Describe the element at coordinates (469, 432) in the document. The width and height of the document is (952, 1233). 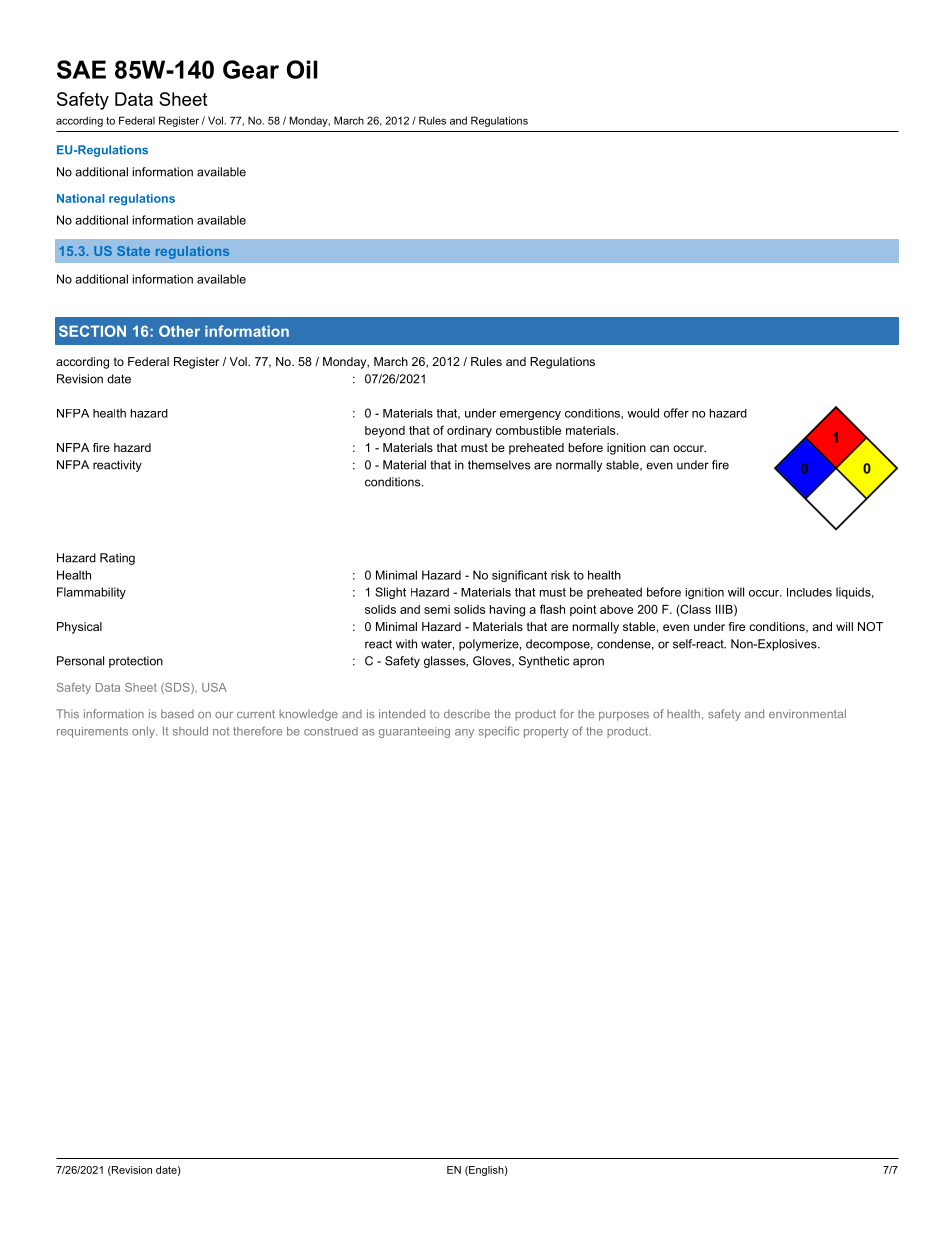
I see `ordinary` at that location.
